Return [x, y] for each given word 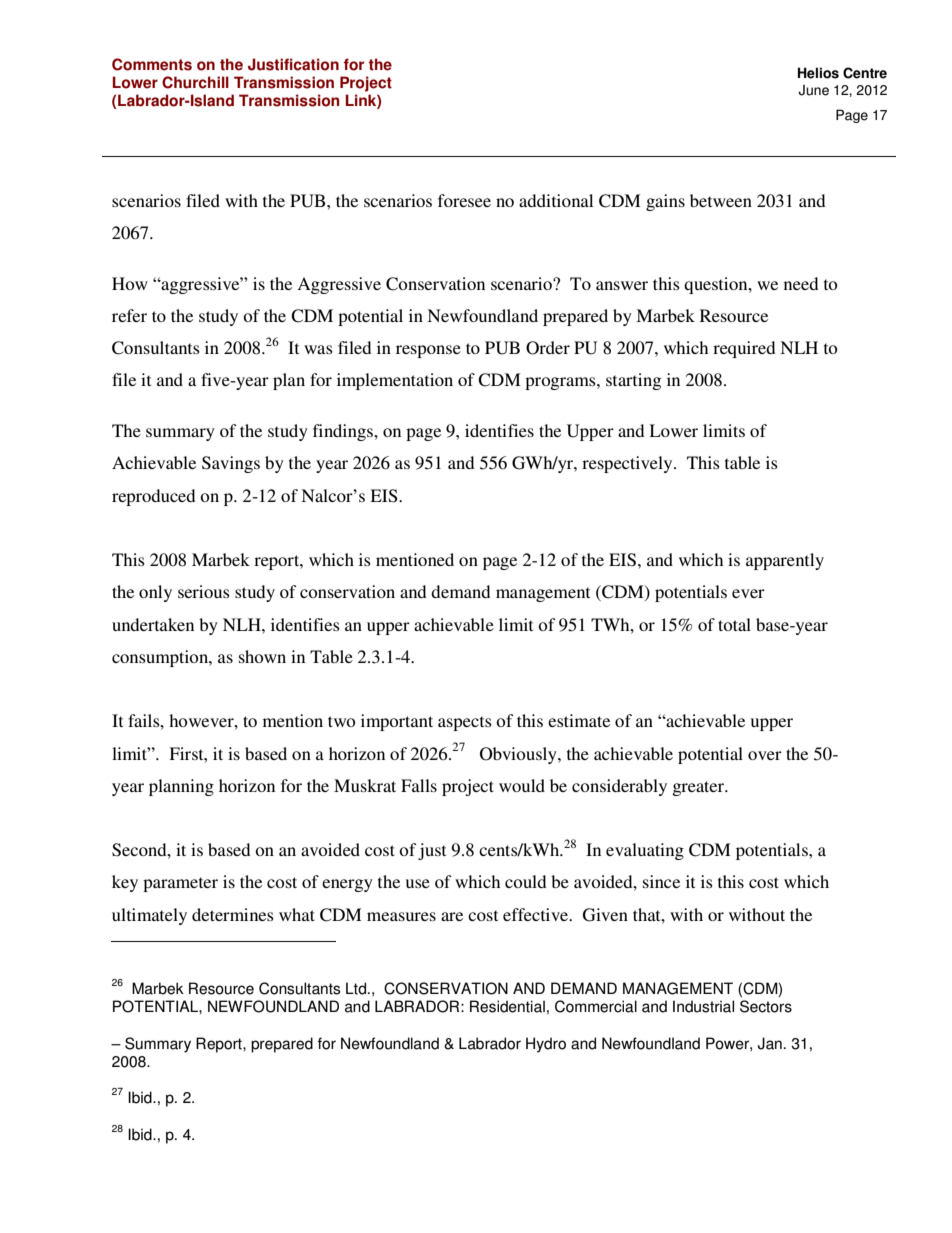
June [813, 90]
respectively [628, 464]
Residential [507, 1006]
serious [204, 591]
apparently [785, 561]
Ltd [357, 988]
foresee [464, 200]
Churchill [195, 82]
